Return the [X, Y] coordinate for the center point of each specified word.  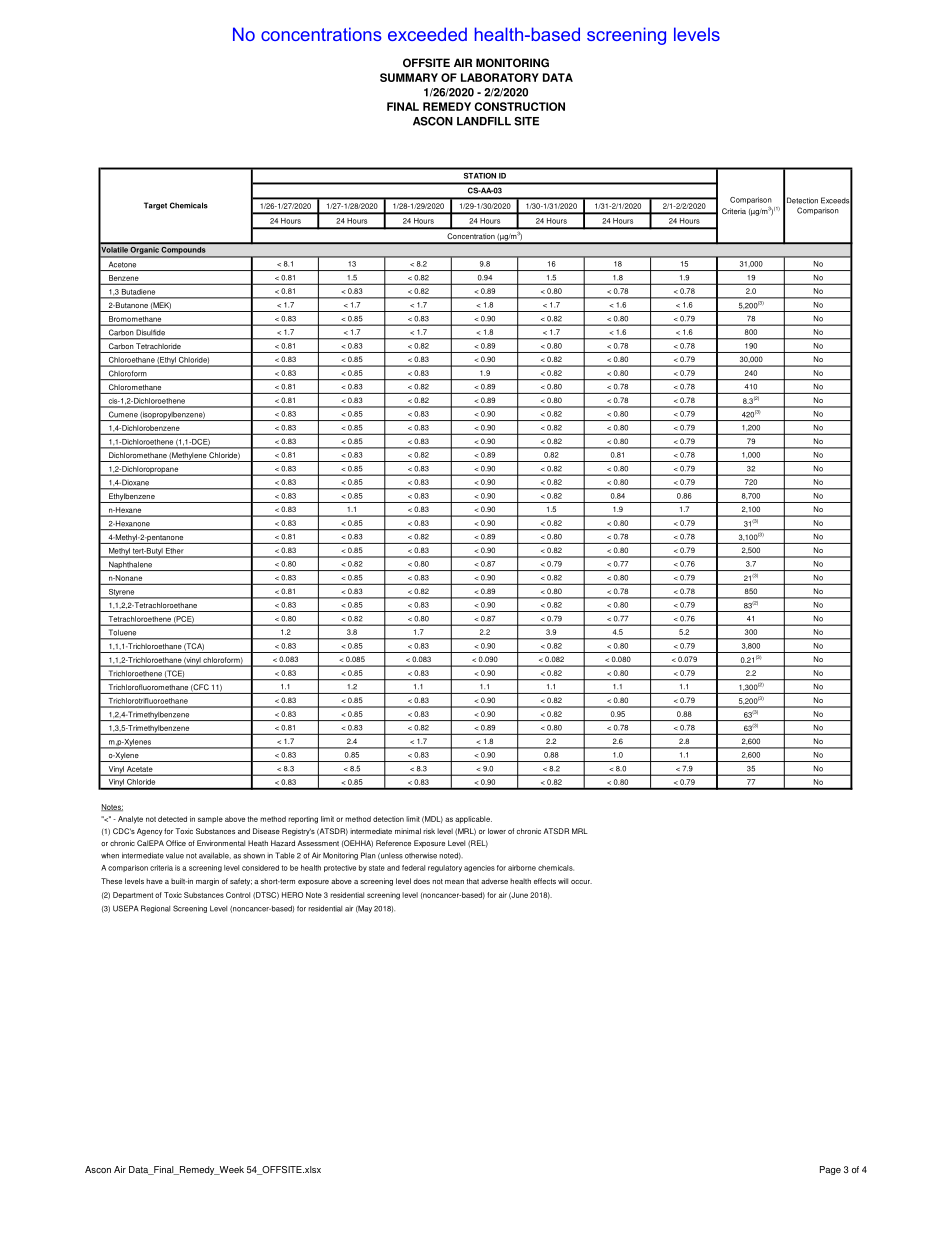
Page [830, 1170]
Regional [155, 909]
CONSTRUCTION [519, 106]
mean [454, 882]
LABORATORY [500, 77]
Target [155, 206]
